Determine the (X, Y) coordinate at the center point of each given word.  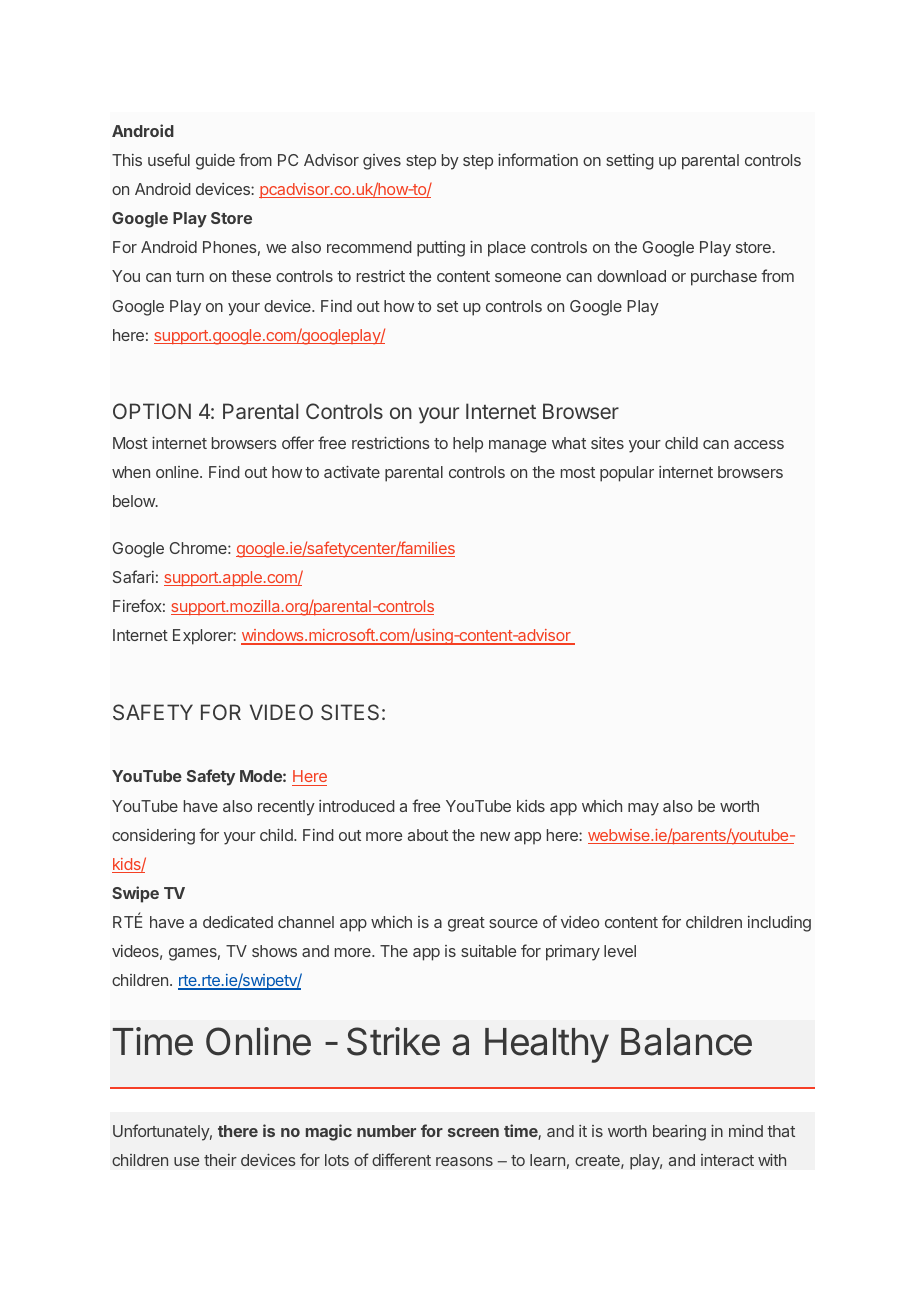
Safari (133, 576)
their (220, 1160)
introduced (357, 806)
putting (441, 249)
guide (215, 162)
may (643, 809)
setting (630, 162)
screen (473, 1132)
